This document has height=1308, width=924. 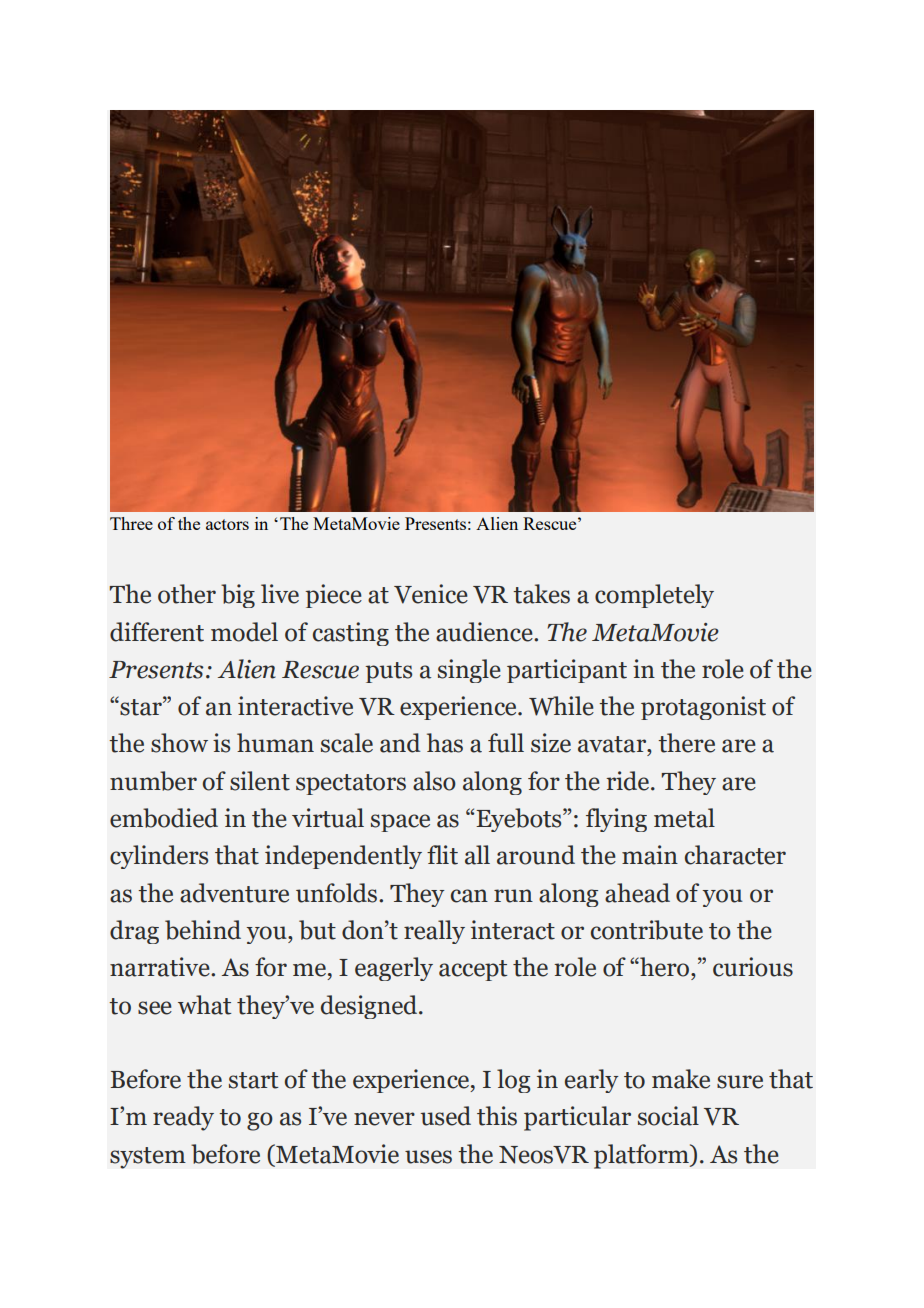 I want to click on completely, so click(x=654, y=596).
